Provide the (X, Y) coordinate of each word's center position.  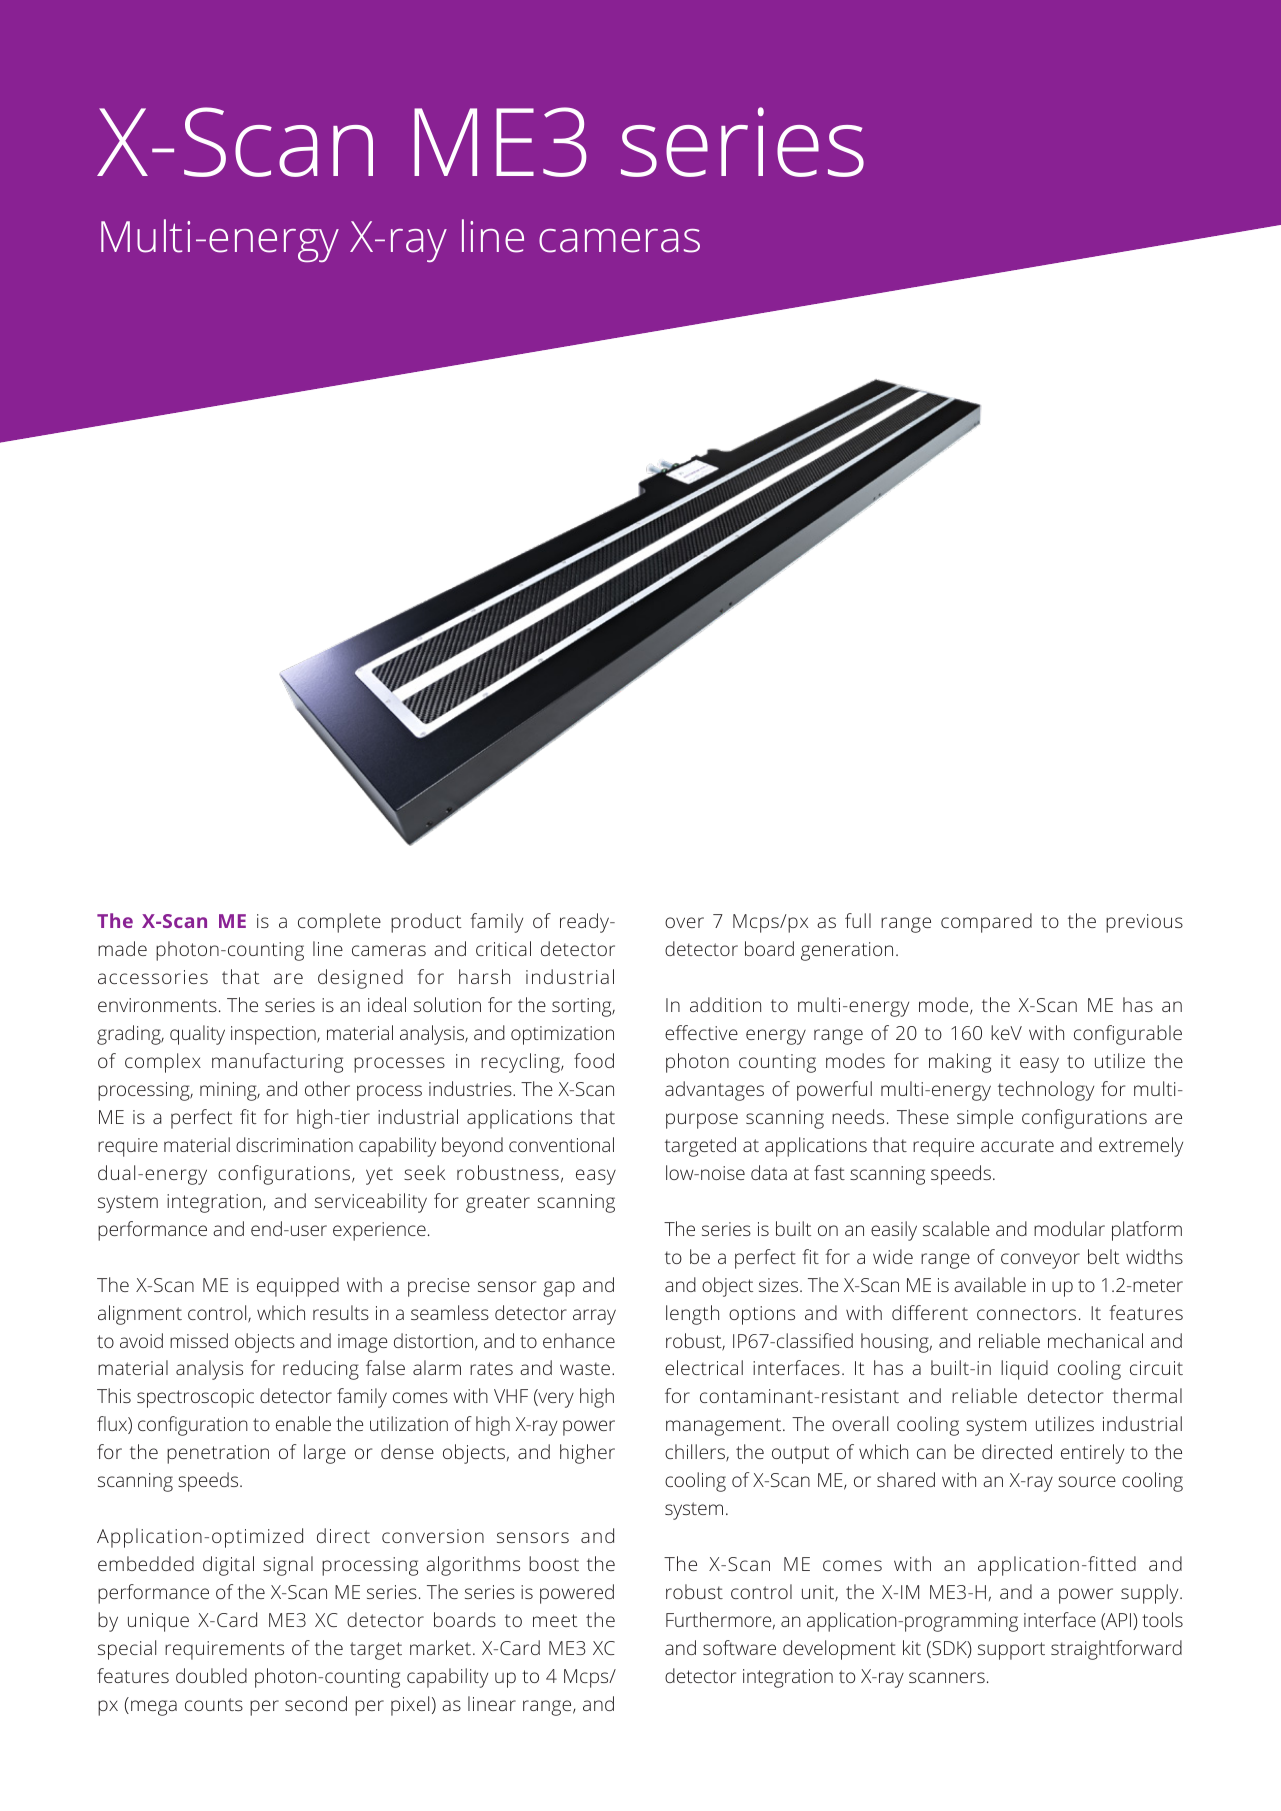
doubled (211, 1675)
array (594, 1317)
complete (339, 923)
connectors (1026, 1313)
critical (503, 948)
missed (199, 1340)
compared (986, 923)
